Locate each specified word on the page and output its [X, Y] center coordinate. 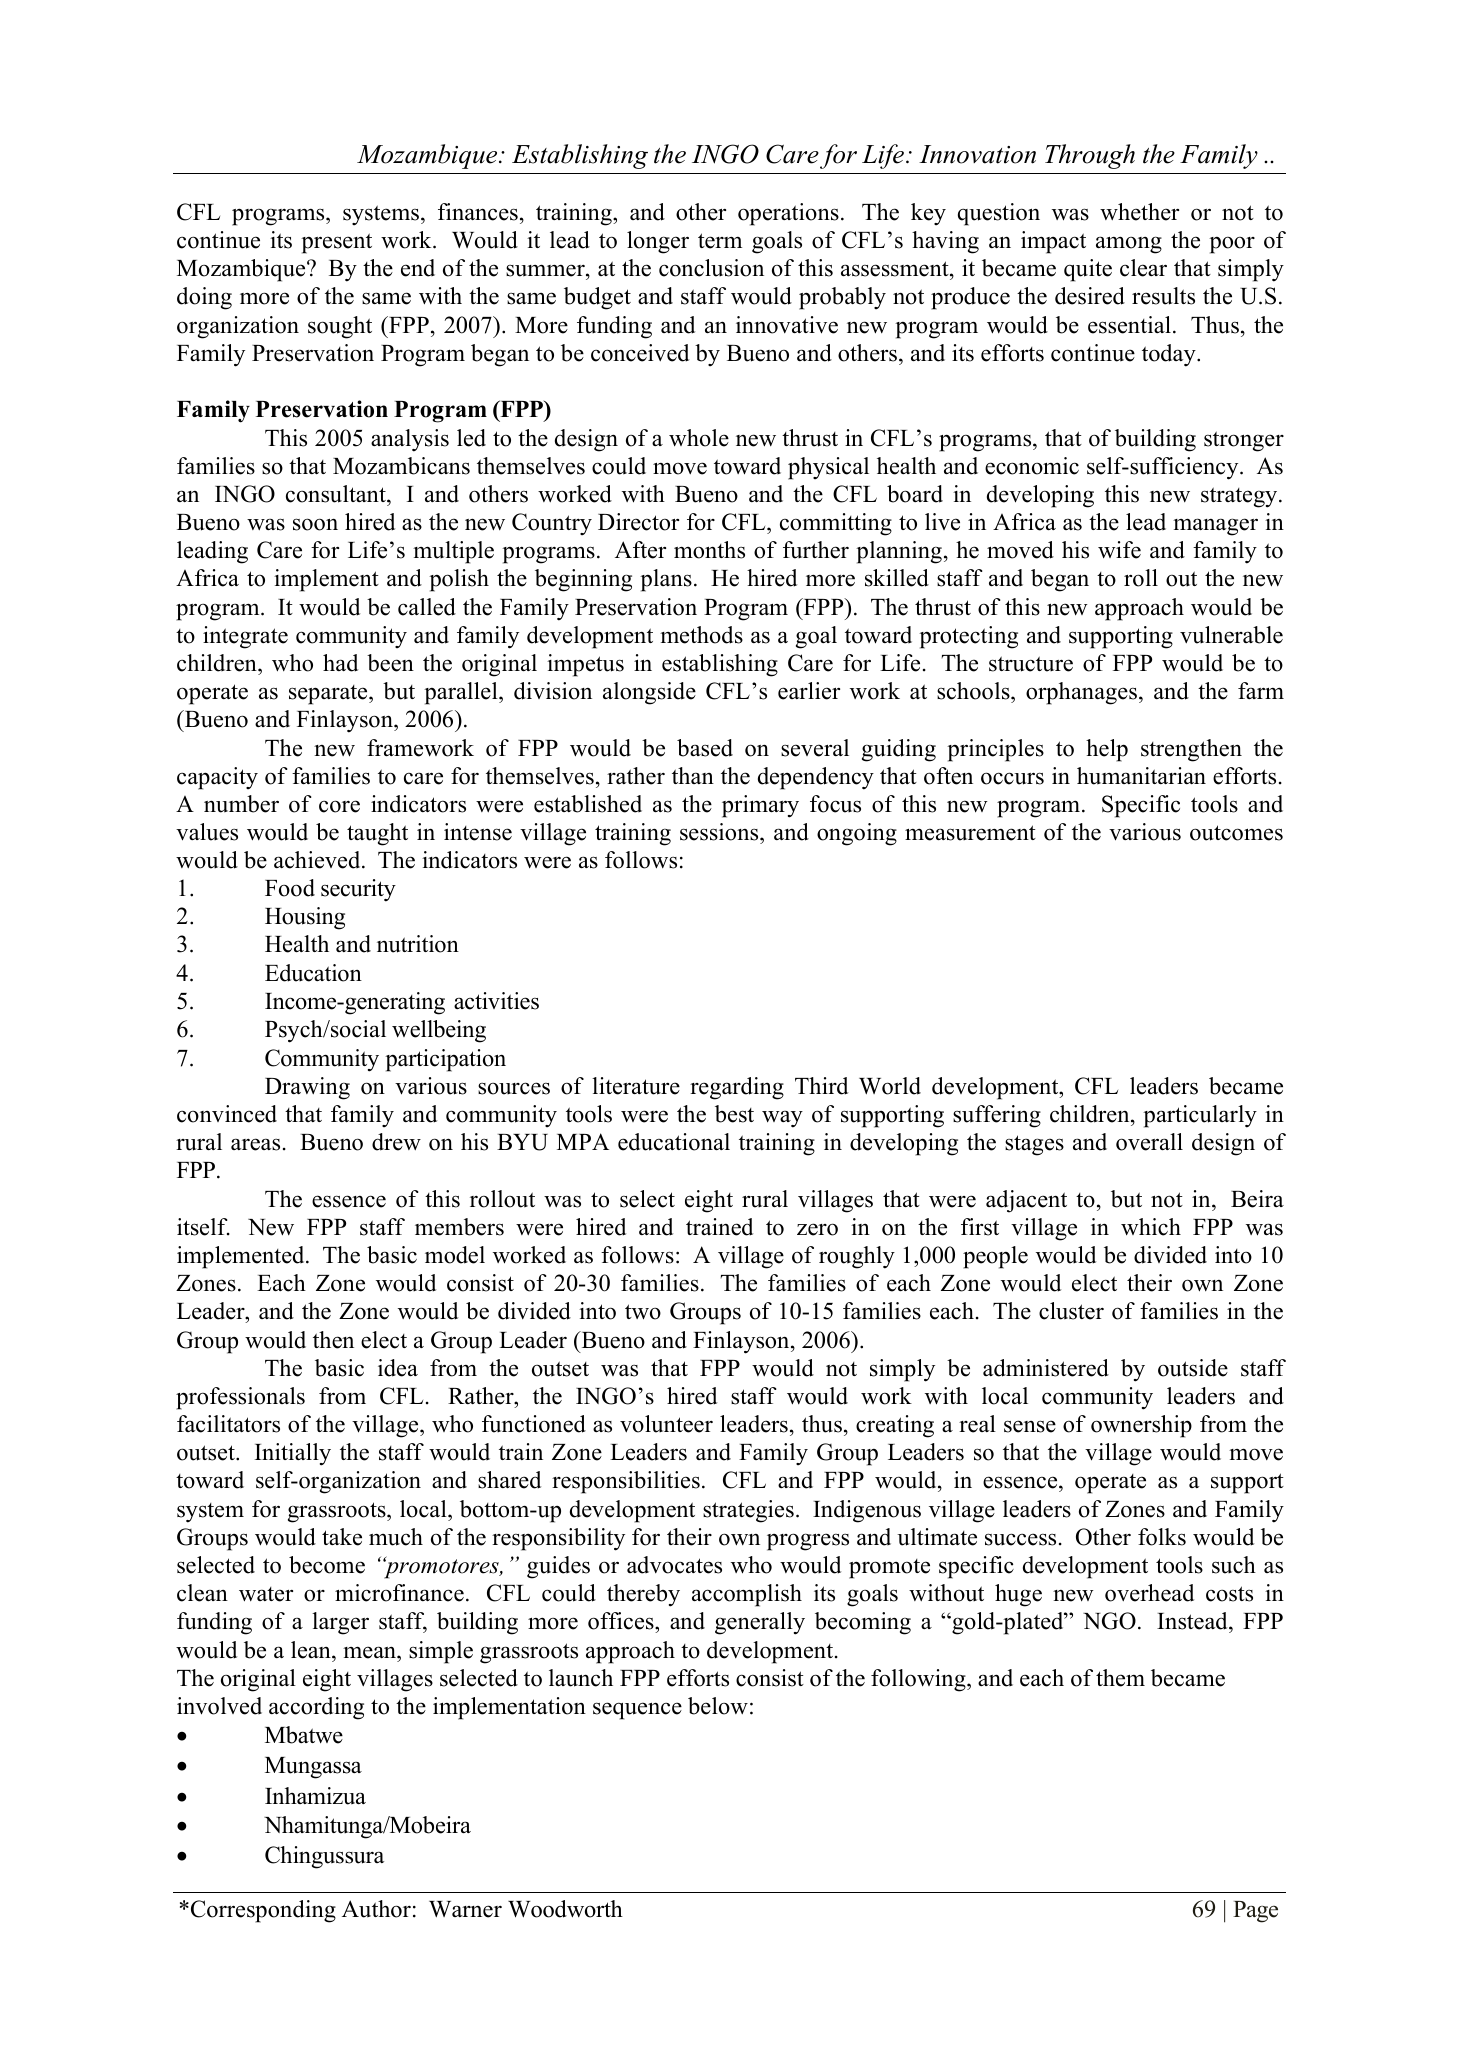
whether [1139, 212]
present [336, 243]
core [339, 806]
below [718, 1706]
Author [376, 1909]
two [643, 1312]
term [720, 241]
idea [398, 1368]
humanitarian [1141, 776]
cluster [1071, 1311]
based [705, 748]
